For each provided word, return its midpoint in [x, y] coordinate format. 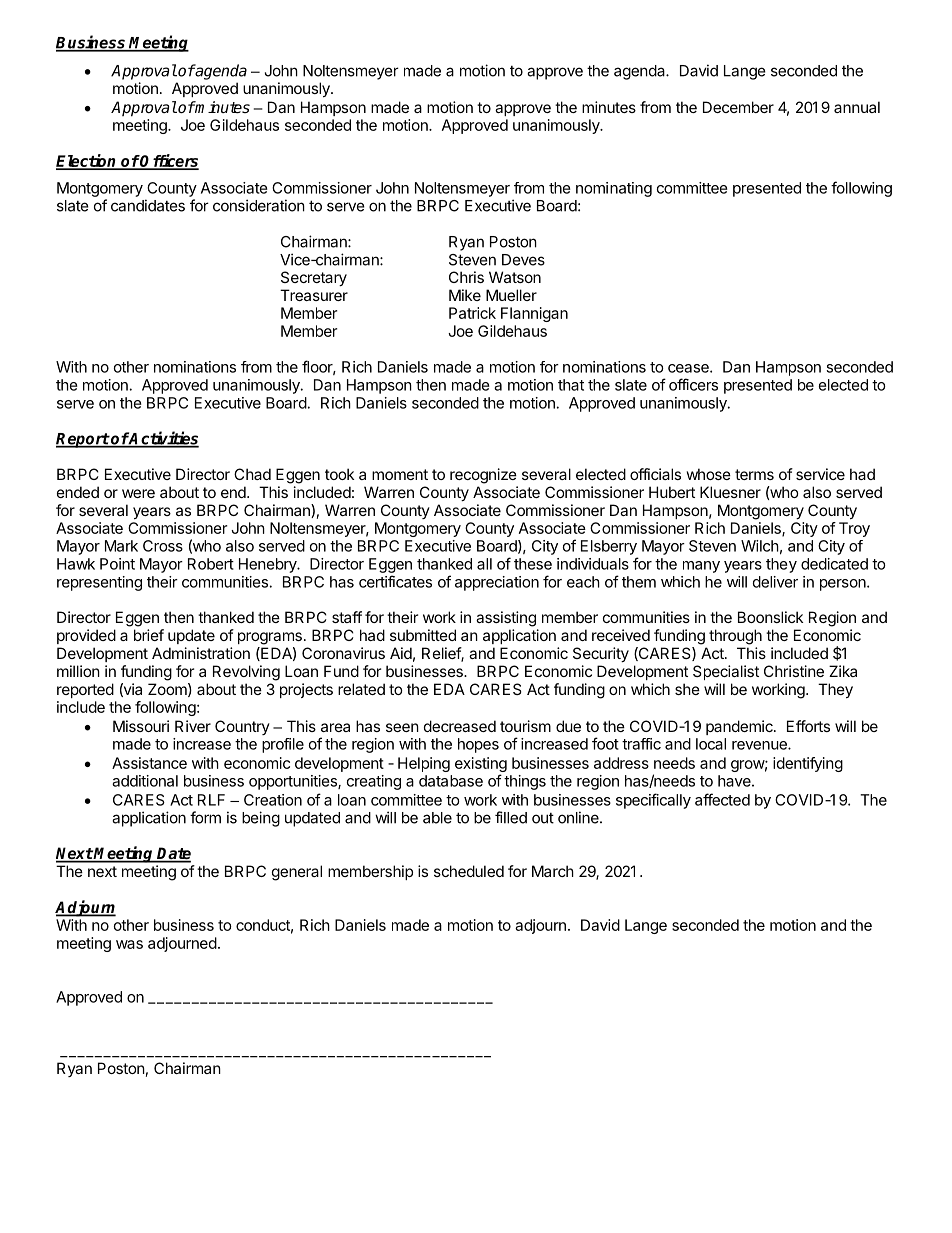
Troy [854, 529]
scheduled [469, 871]
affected [722, 799]
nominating [614, 189]
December [738, 107]
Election [87, 161]
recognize [483, 476]
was [129, 944]
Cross [163, 546]
